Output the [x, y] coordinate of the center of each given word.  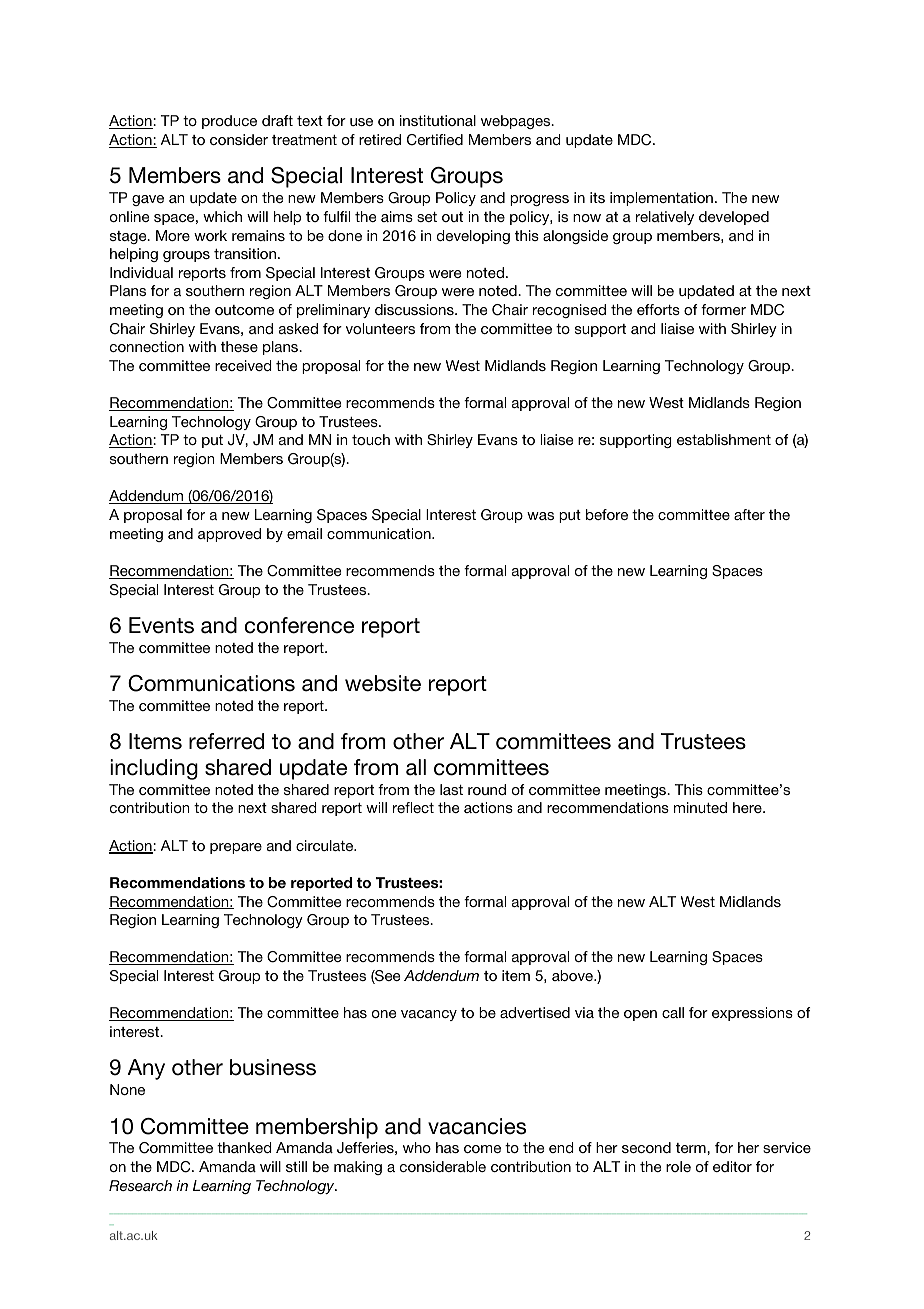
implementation [661, 199]
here [748, 807]
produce [229, 122]
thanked [244, 1147]
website [383, 683]
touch [371, 439]
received [243, 365]
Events [161, 625]
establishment [724, 439]
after [749, 514]
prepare [236, 848]
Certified [435, 140]
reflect [413, 807]
